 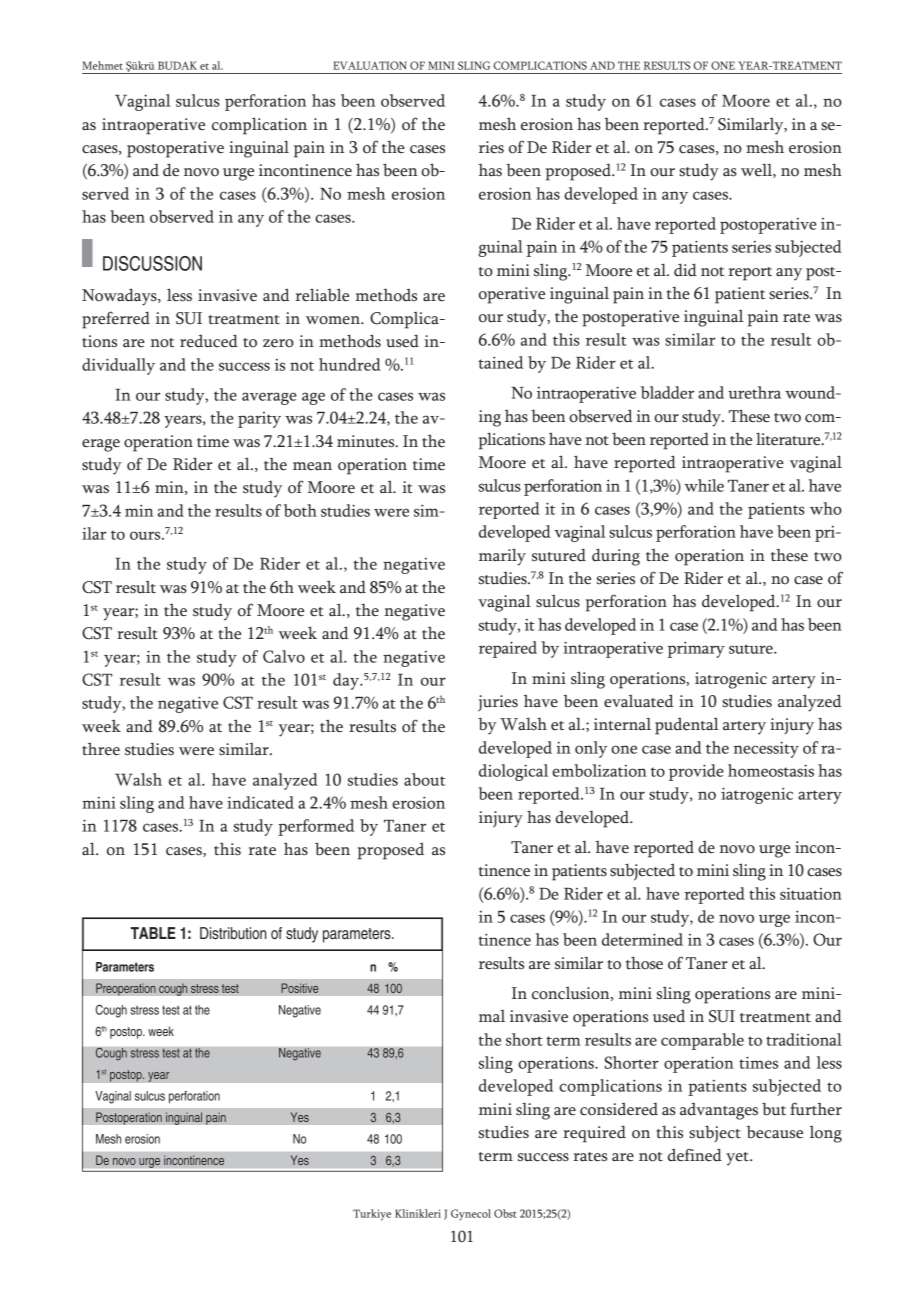 I want to click on minutes, so click(x=367, y=441).
